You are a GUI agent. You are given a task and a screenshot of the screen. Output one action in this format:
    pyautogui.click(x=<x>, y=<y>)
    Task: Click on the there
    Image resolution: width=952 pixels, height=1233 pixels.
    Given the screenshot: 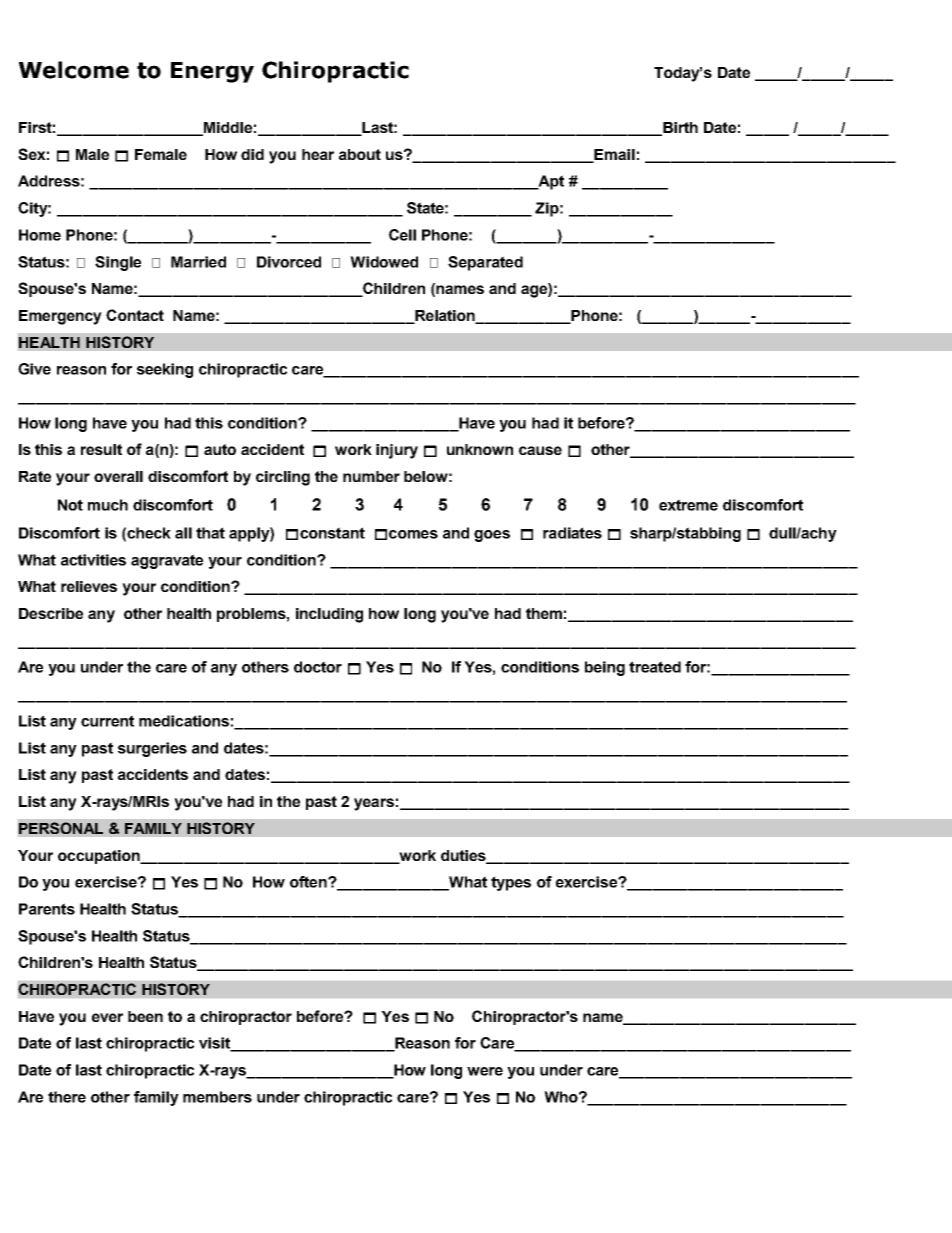 What is the action you would take?
    pyautogui.click(x=67, y=1097)
